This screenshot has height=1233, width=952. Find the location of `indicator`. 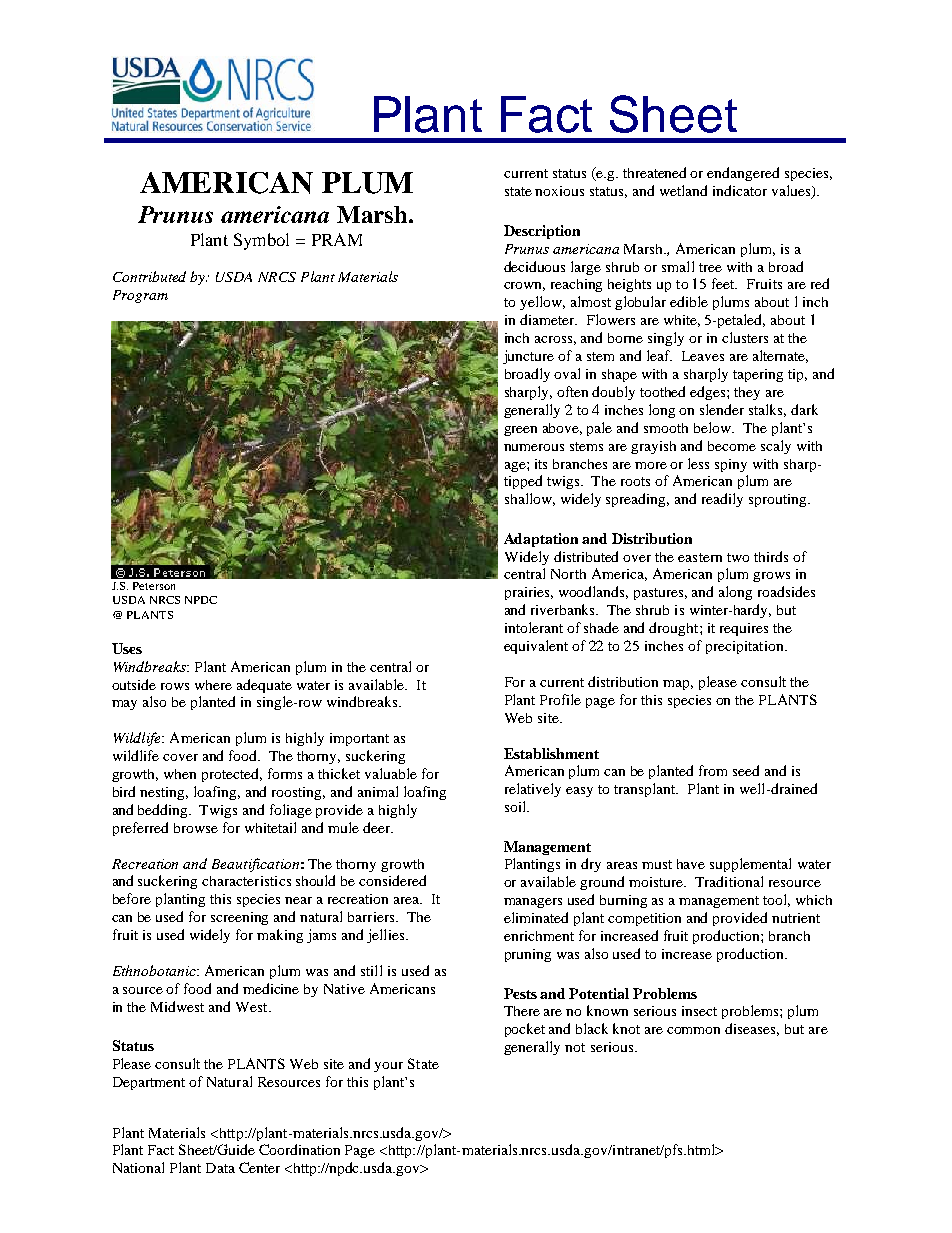

indicator is located at coordinates (740, 190).
